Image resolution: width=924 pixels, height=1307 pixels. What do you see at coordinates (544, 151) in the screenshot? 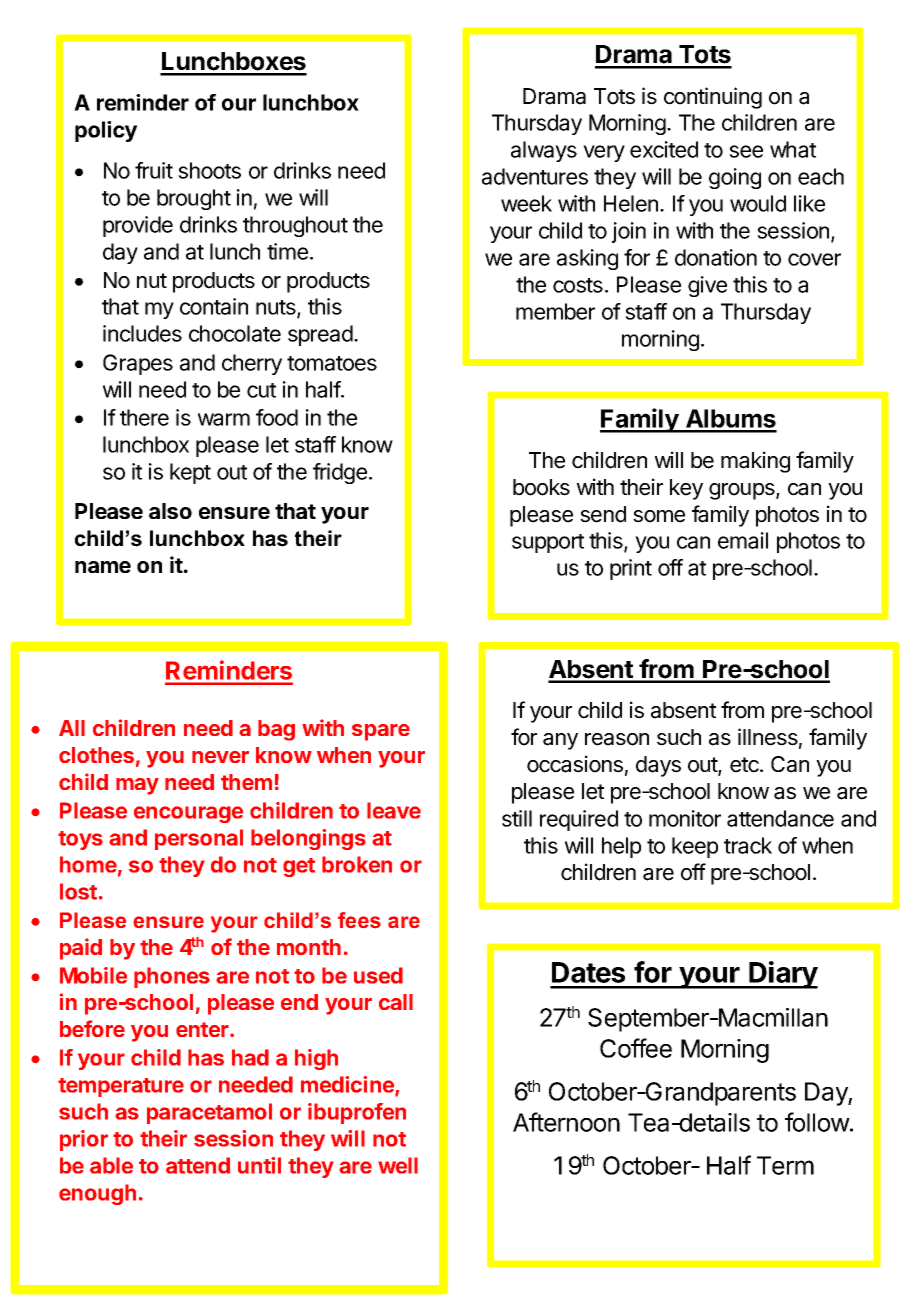
I see `always` at bounding box center [544, 151].
